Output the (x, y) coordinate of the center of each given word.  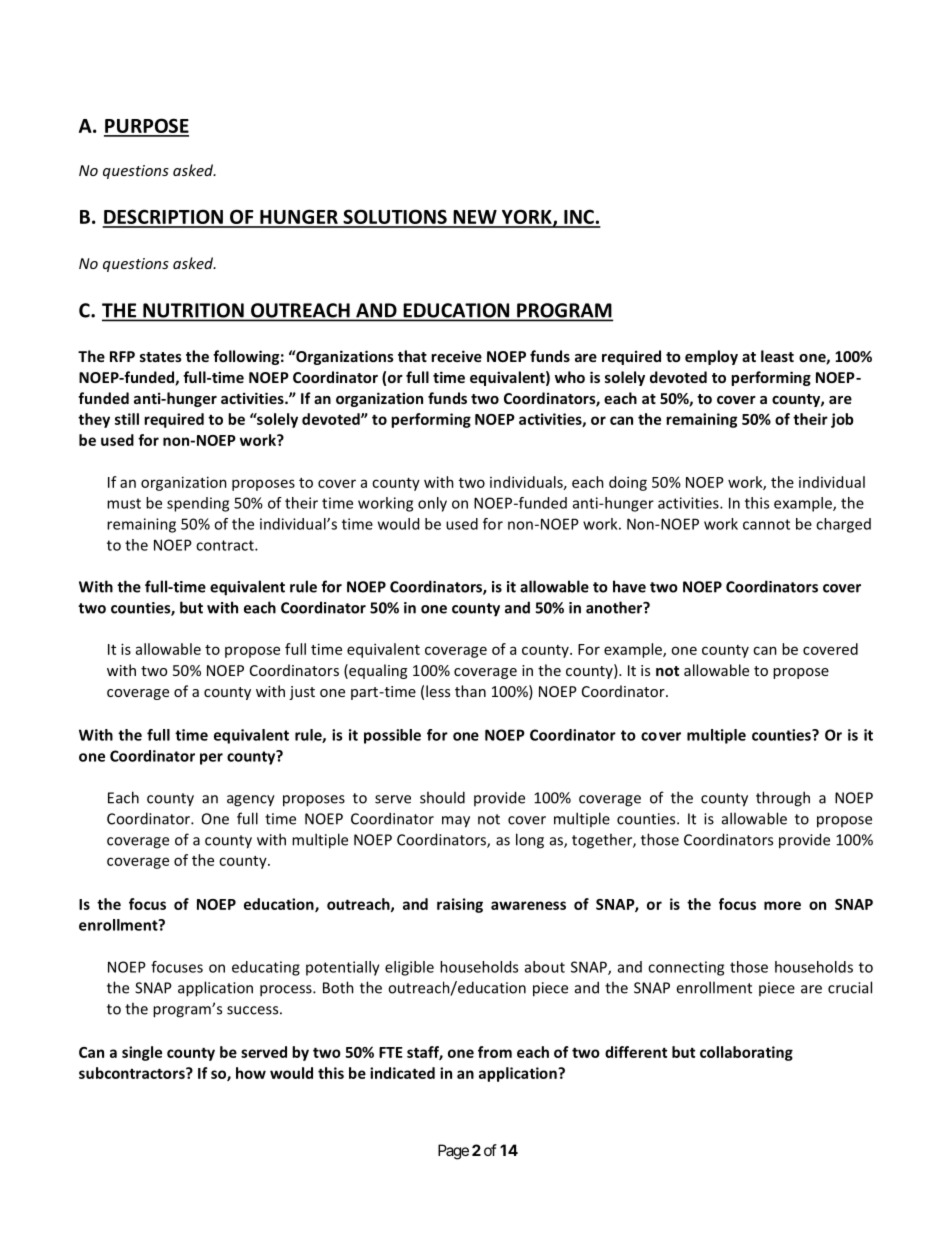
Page (453, 1152)
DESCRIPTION (163, 218)
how (251, 1073)
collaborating (746, 1053)
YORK (526, 218)
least (777, 356)
